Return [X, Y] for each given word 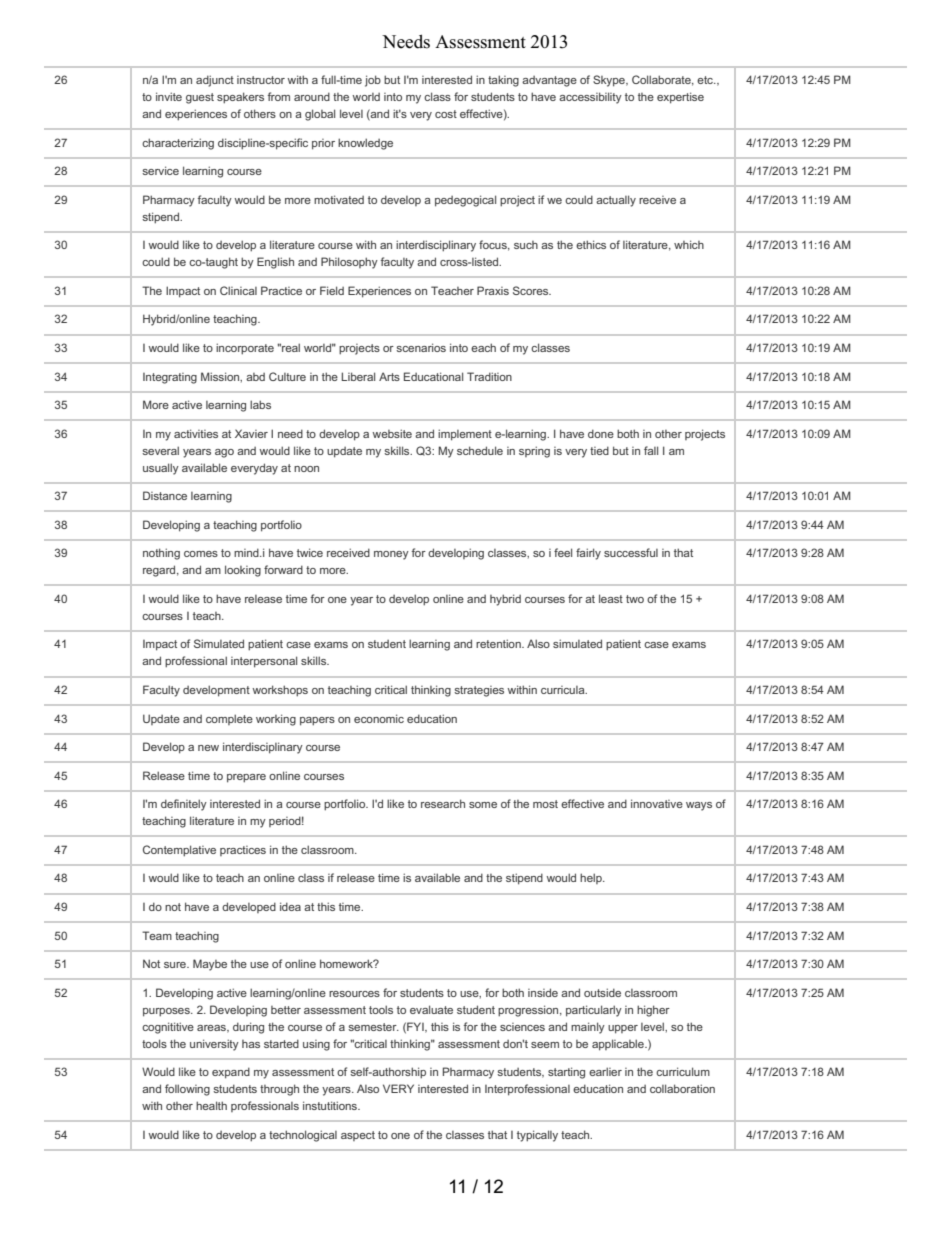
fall [651, 450]
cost [446, 114]
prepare [246, 778]
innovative [657, 803]
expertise [680, 98]
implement [465, 435]
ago [224, 453]
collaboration [682, 1088]
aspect [358, 1136]
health [211, 1105]
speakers [240, 98]
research [443, 803]
